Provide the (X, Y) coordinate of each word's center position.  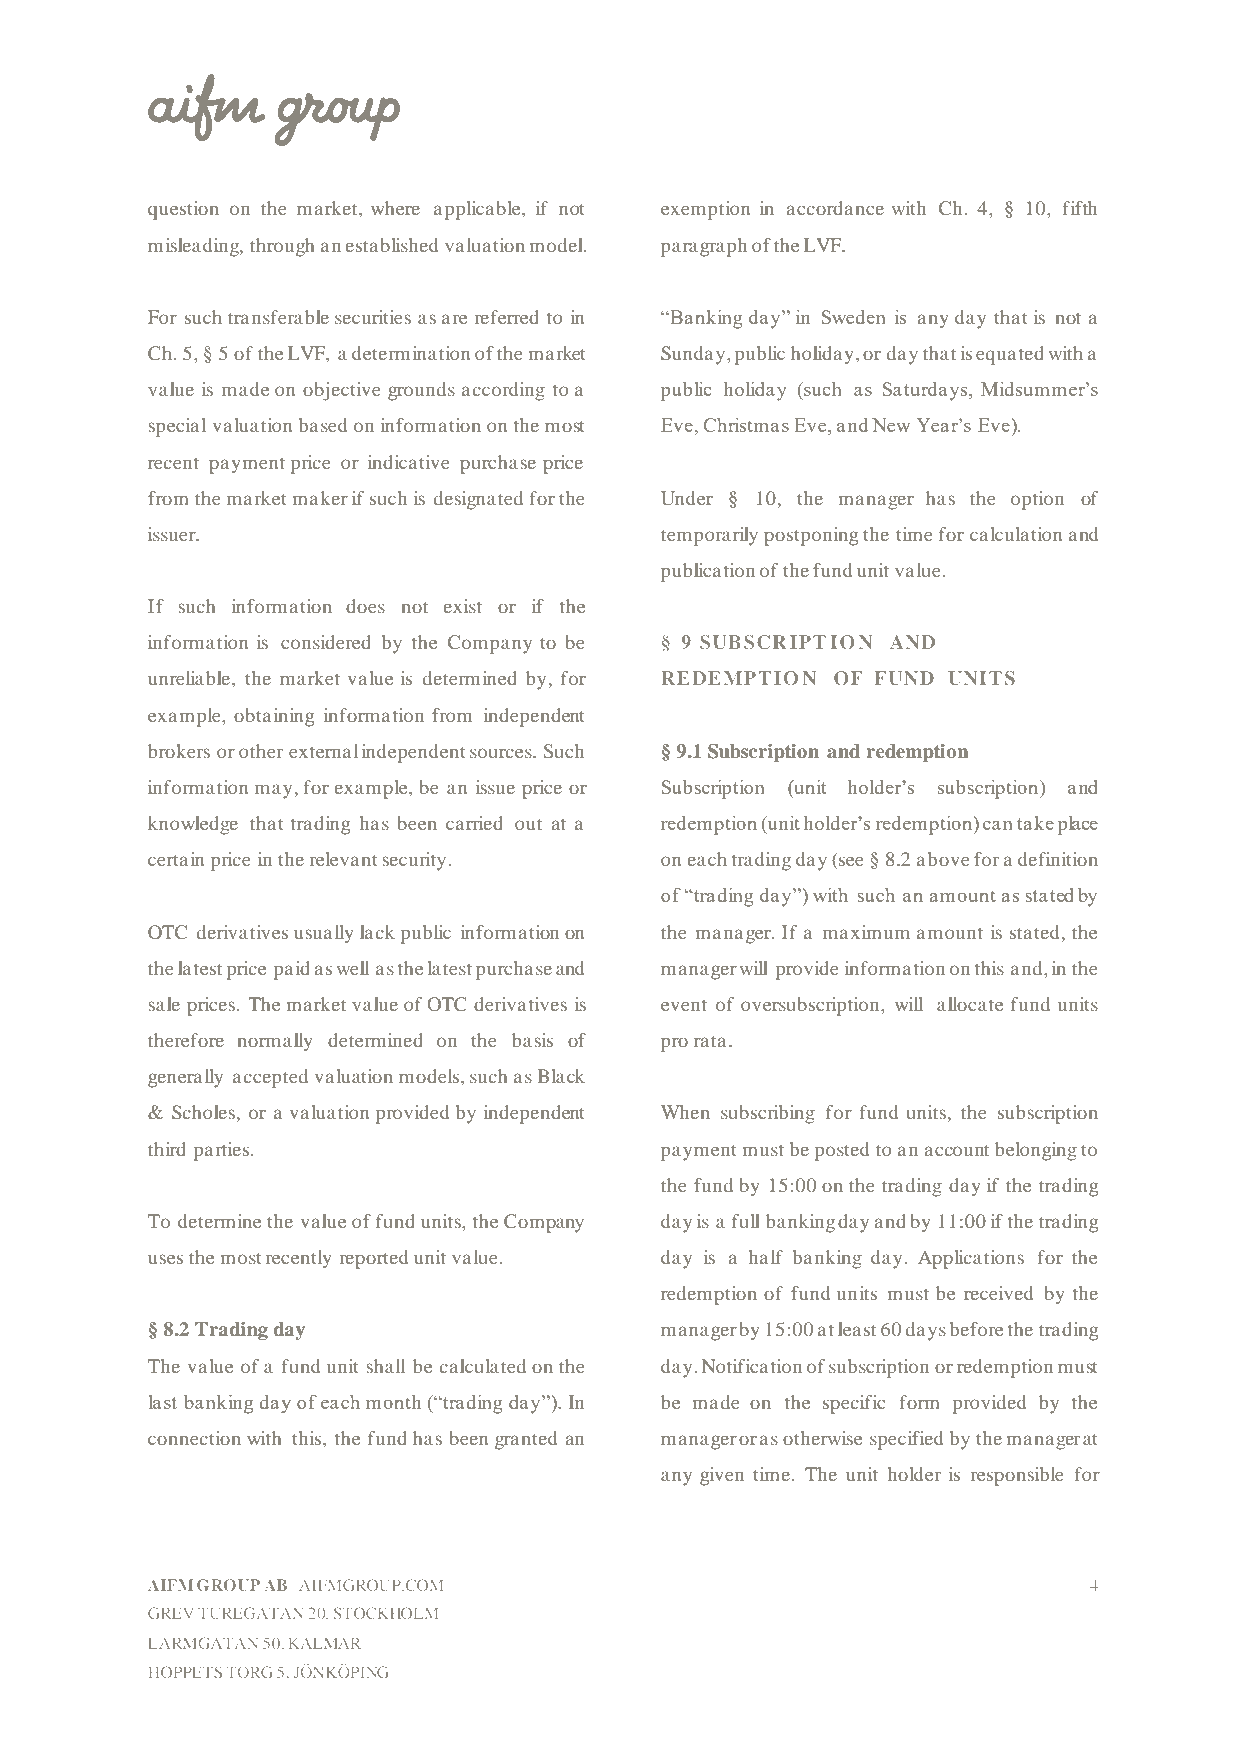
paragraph (704, 247)
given (722, 1476)
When (685, 1112)
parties (223, 1151)
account (957, 1150)
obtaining (274, 717)
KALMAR (325, 1643)
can (998, 825)
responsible (1017, 1476)
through (282, 247)
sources (502, 753)
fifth (1079, 208)
